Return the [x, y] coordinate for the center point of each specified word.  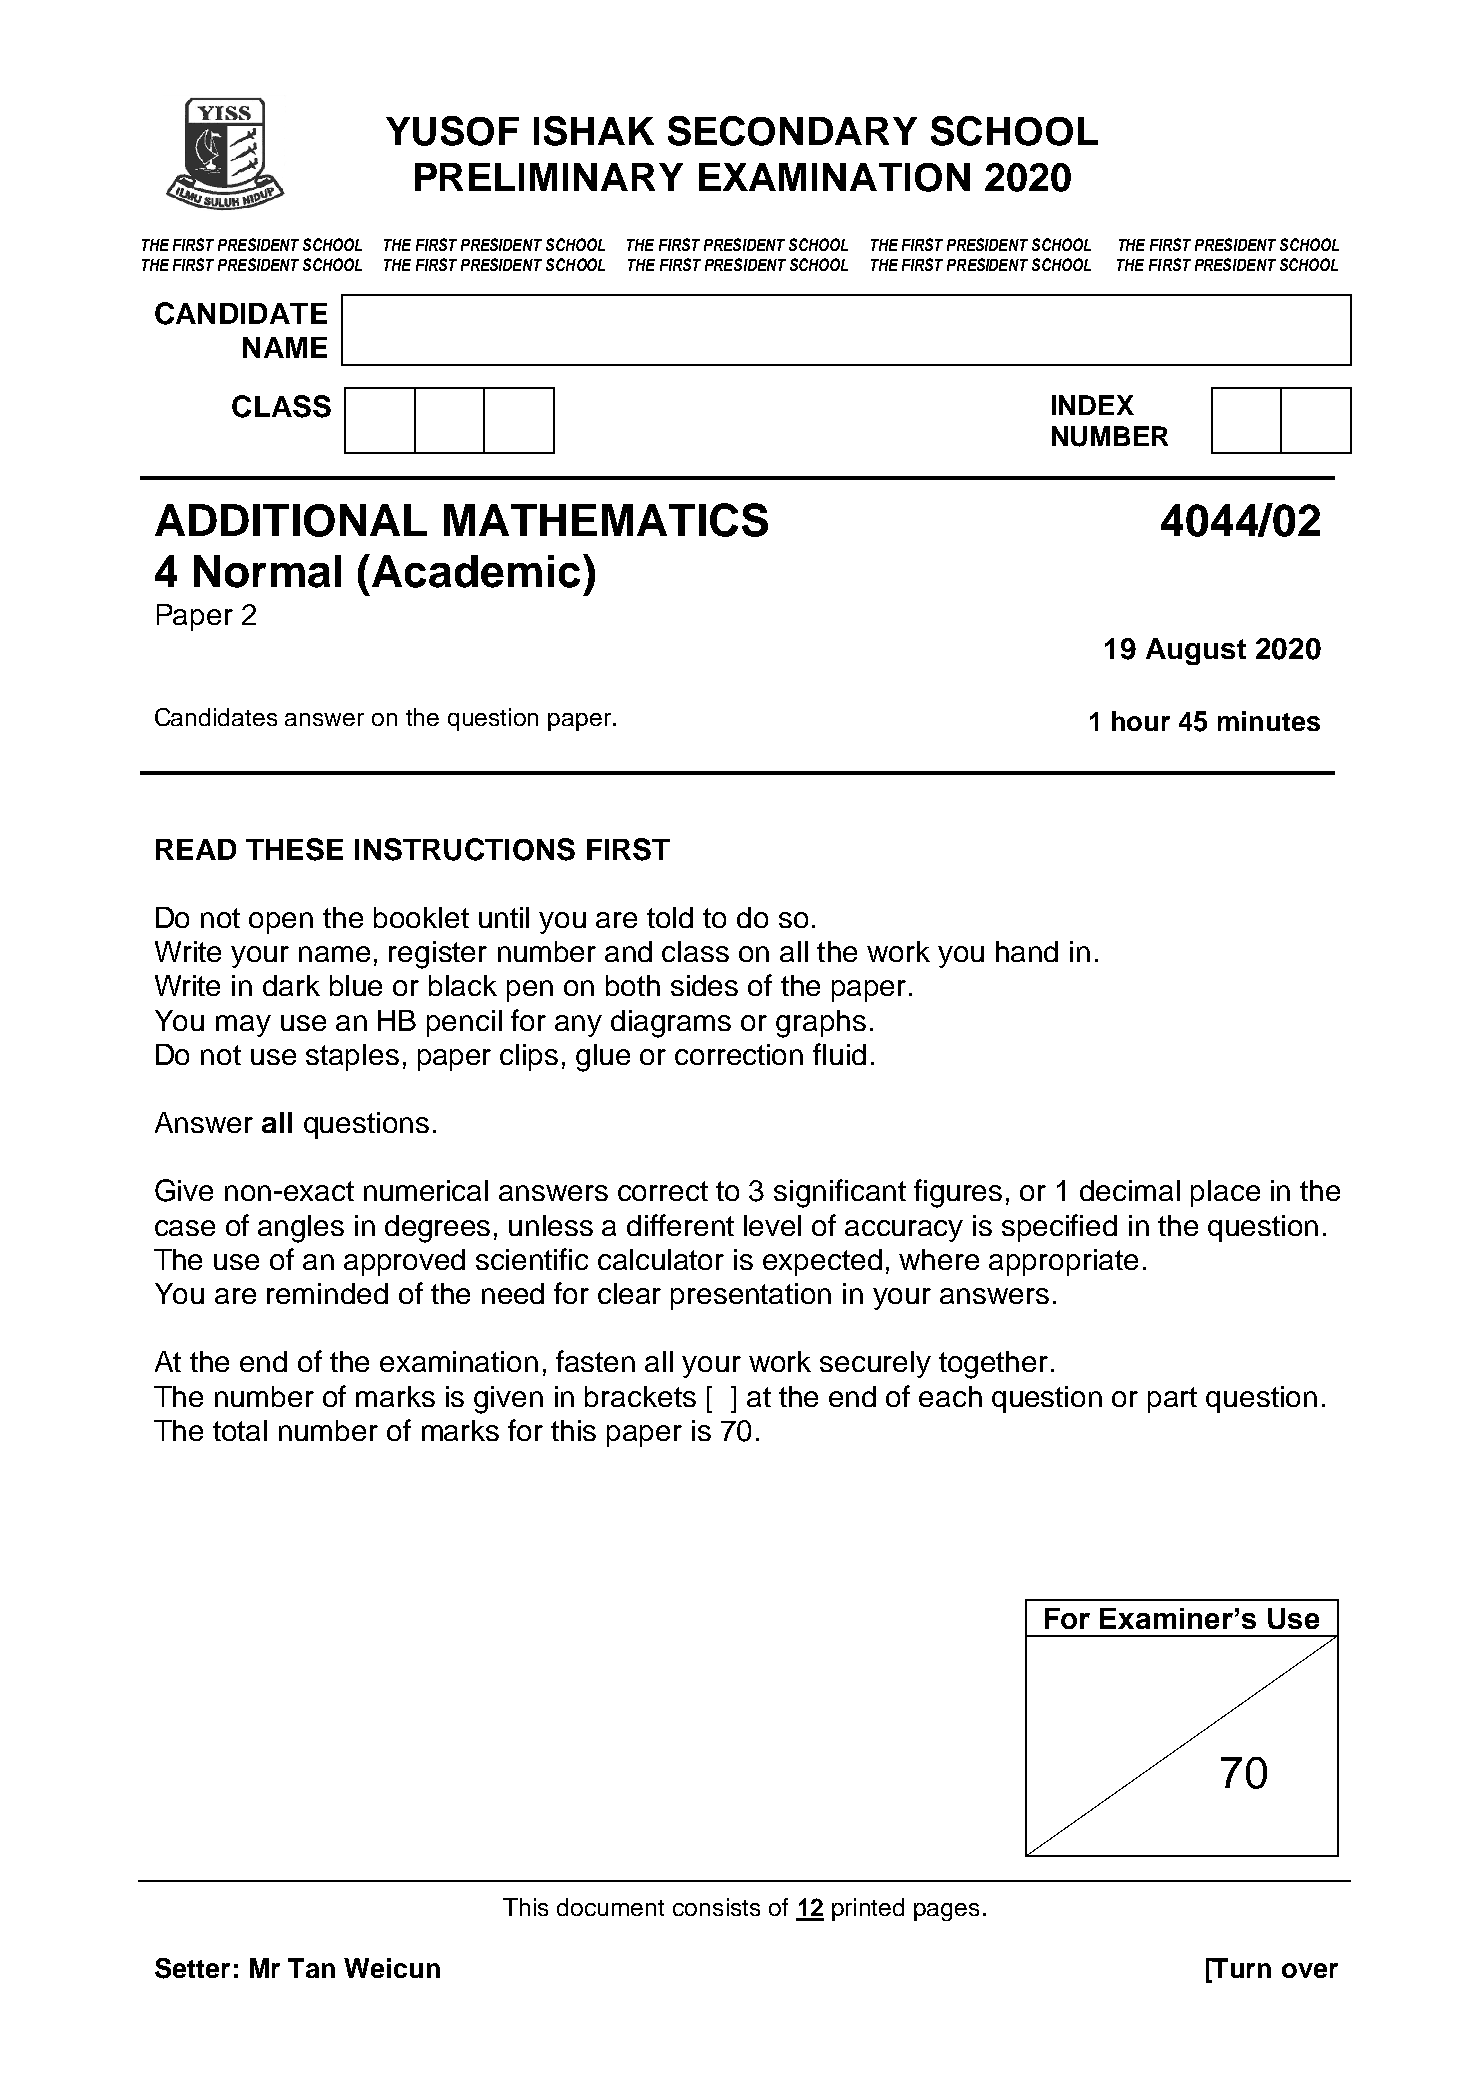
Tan [311, 1968]
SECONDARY [792, 131]
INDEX [1093, 405]
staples [352, 1057]
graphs [821, 1024]
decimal [1130, 1190]
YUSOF [452, 131]
